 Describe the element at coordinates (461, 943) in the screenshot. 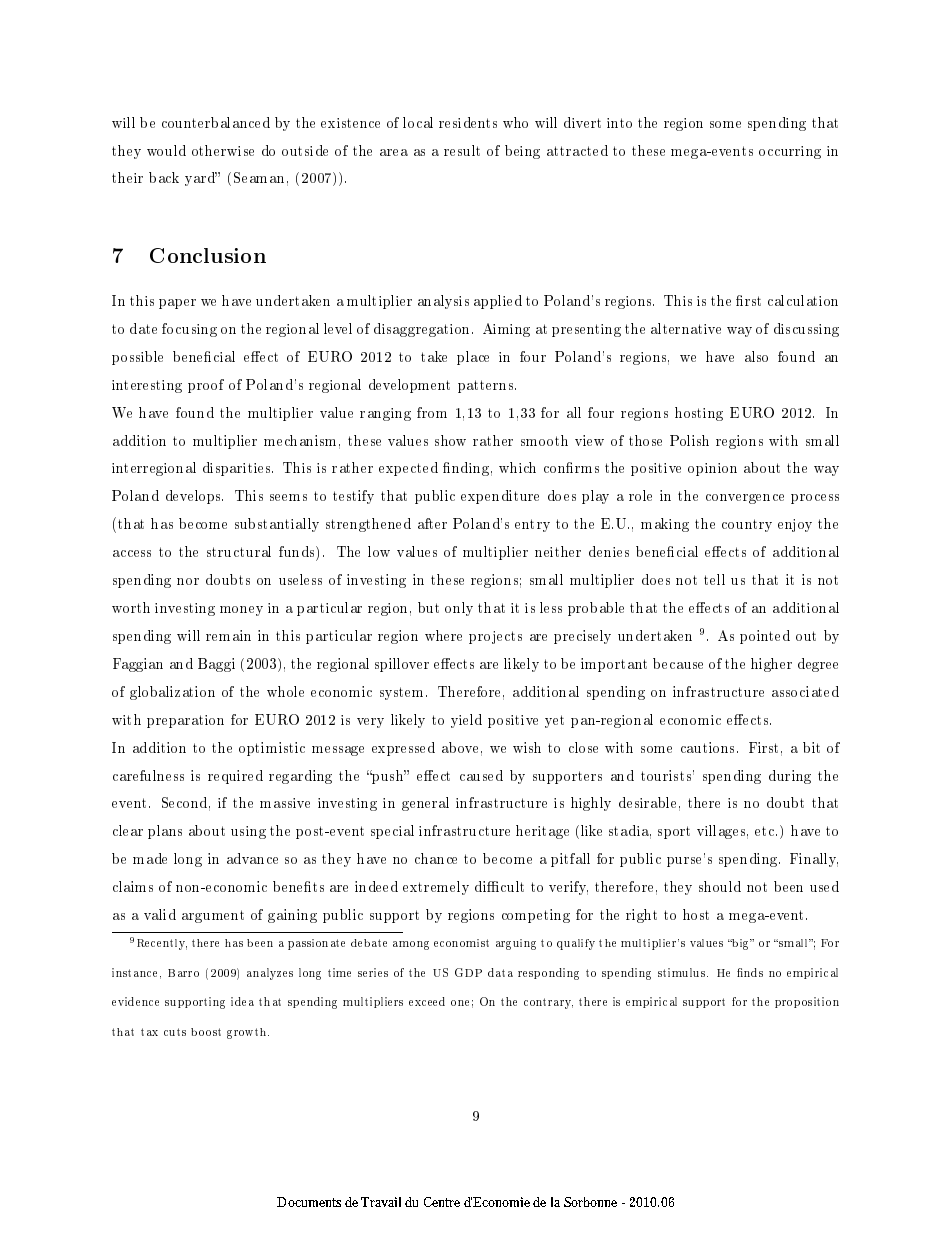

I see `economist` at that location.
